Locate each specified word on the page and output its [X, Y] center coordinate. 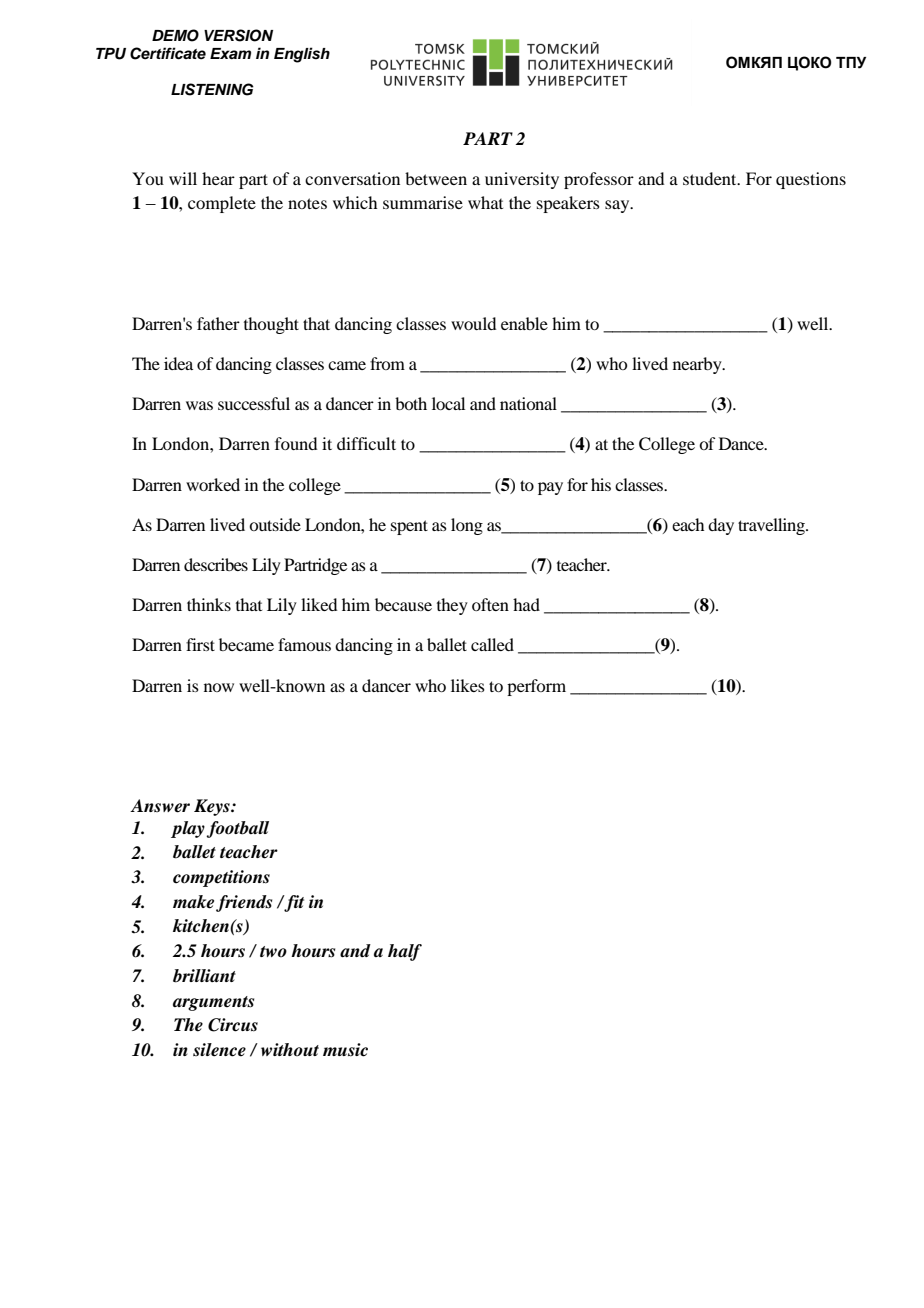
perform [536, 687]
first [200, 644]
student [711, 178]
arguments [213, 1003]
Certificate [168, 53]
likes [468, 685]
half [405, 952]
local [448, 403]
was [199, 405]
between [436, 178]
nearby [698, 365]
